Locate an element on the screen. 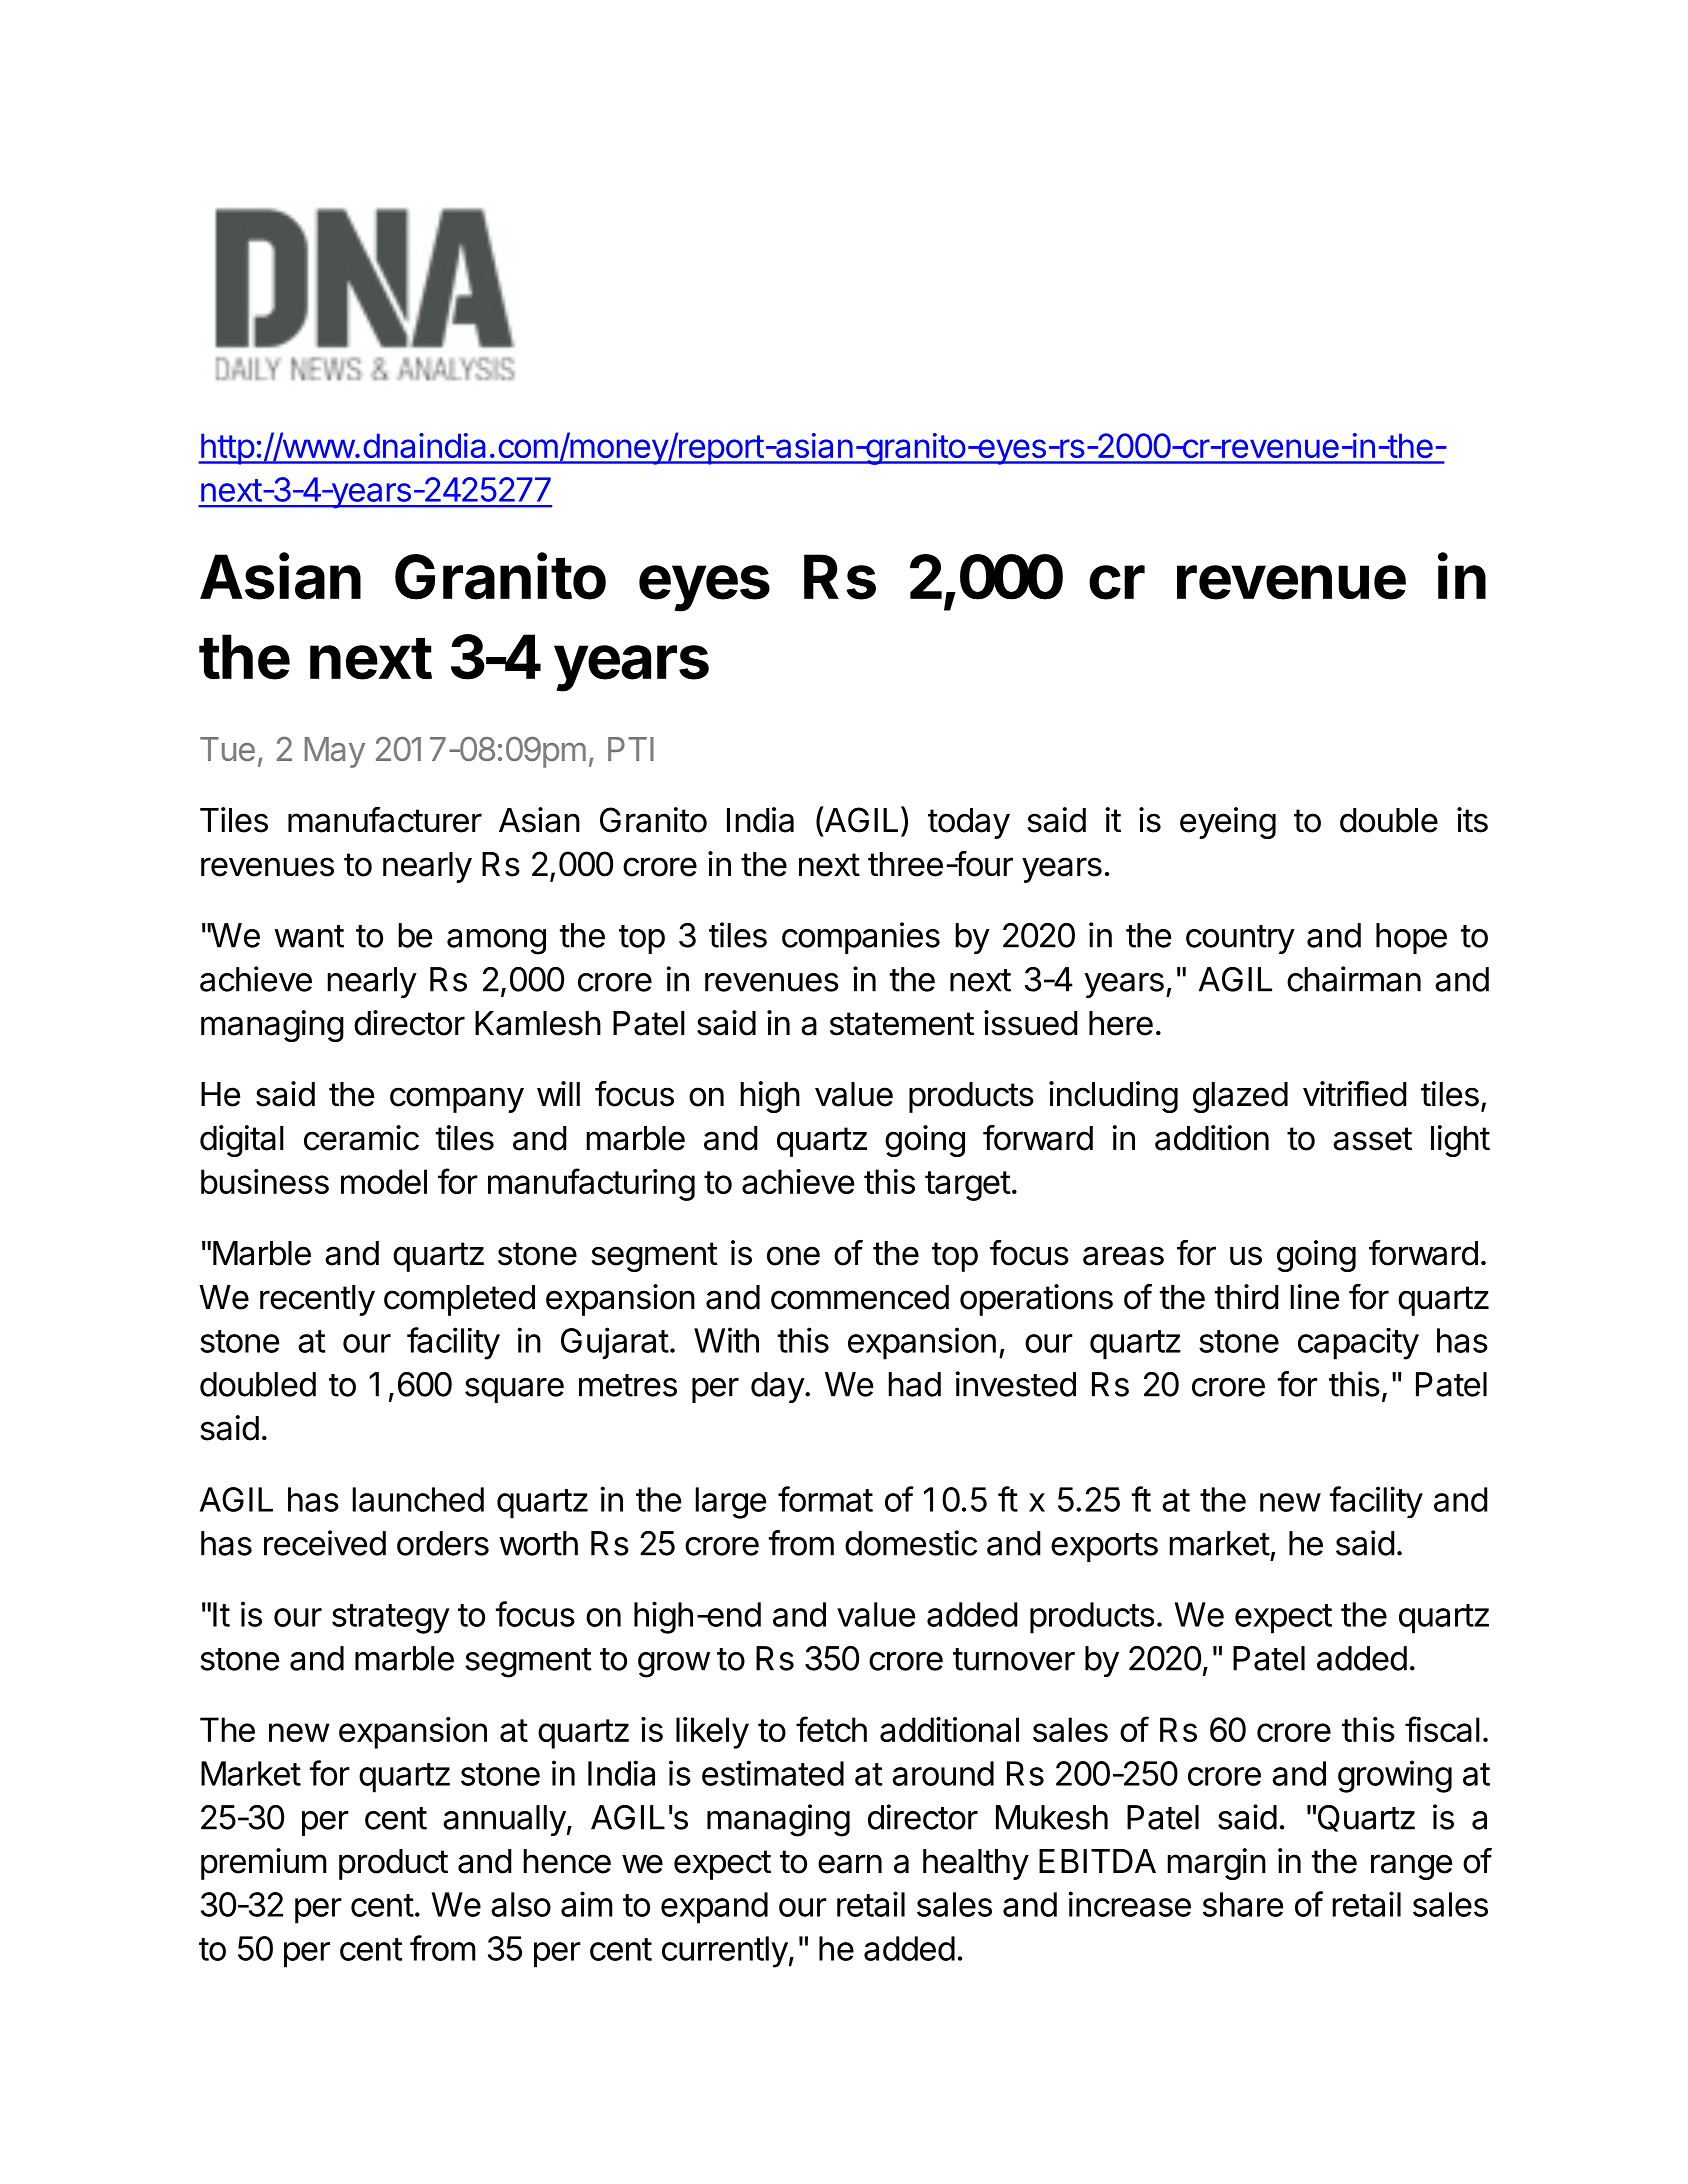  had is located at coordinates (914, 1384).
